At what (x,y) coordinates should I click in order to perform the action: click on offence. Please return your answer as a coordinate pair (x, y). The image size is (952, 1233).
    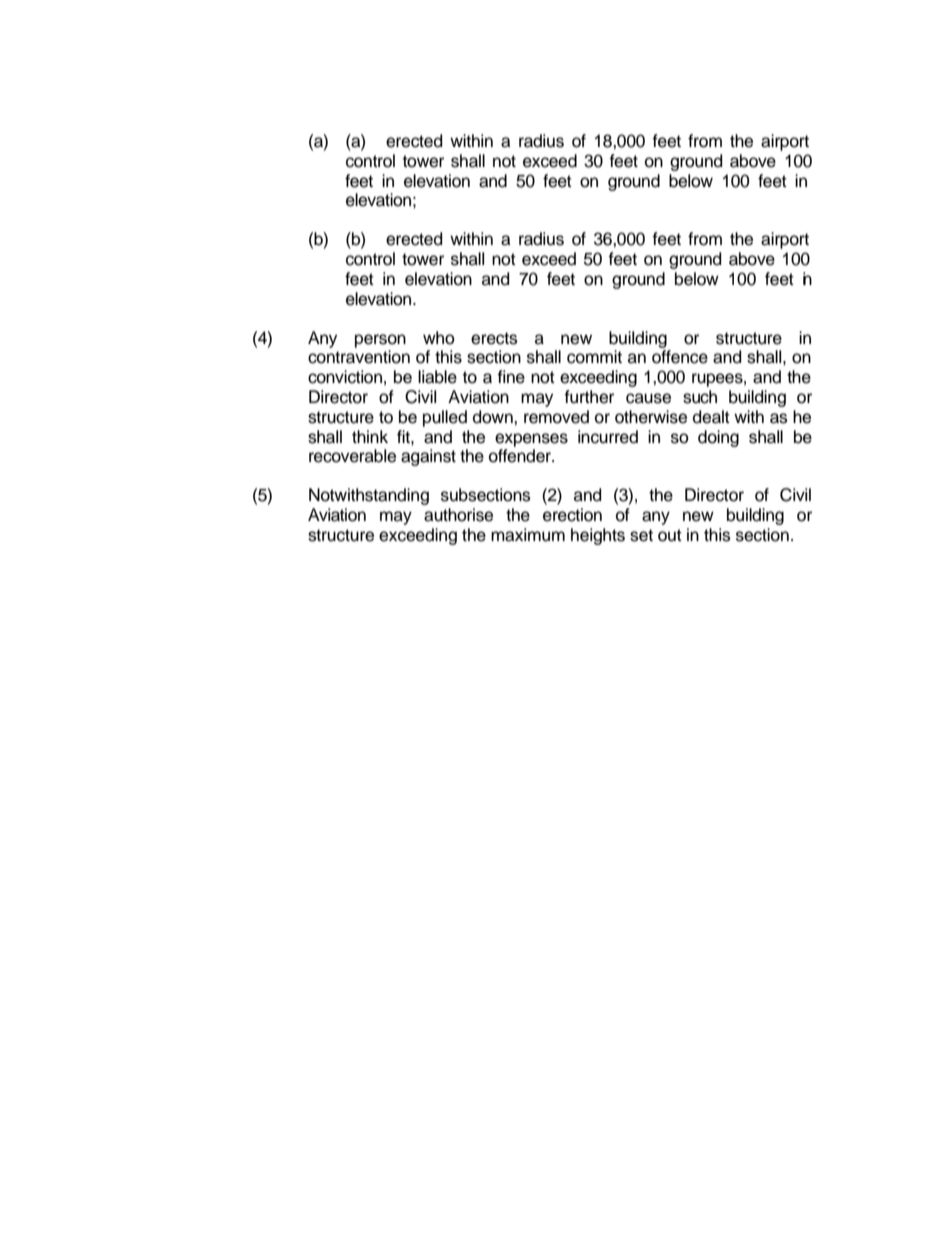
    Looking at the image, I should click on (680, 357).
